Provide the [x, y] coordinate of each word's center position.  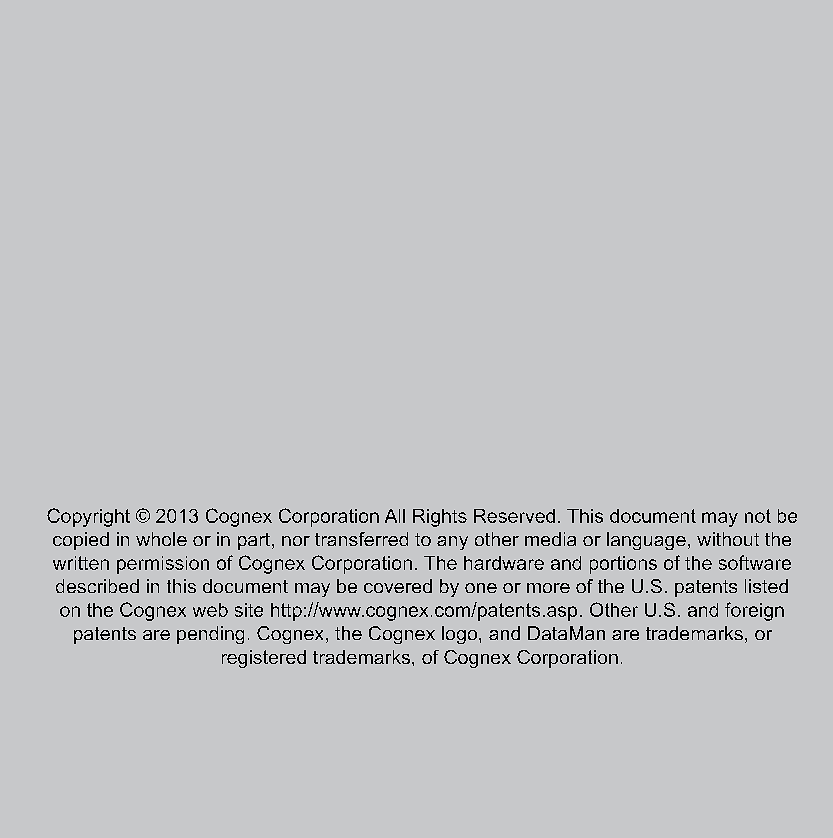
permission [163, 565]
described [97, 586]
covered [398, 586]
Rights [440, 518]
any [452, 543]
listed [766, 586]
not [758, 516]
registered [264, 659]
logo [461, 635]
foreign [754, 611]
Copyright [88, 517]
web [210, 610]
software [755, 562]
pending [210, 635]
